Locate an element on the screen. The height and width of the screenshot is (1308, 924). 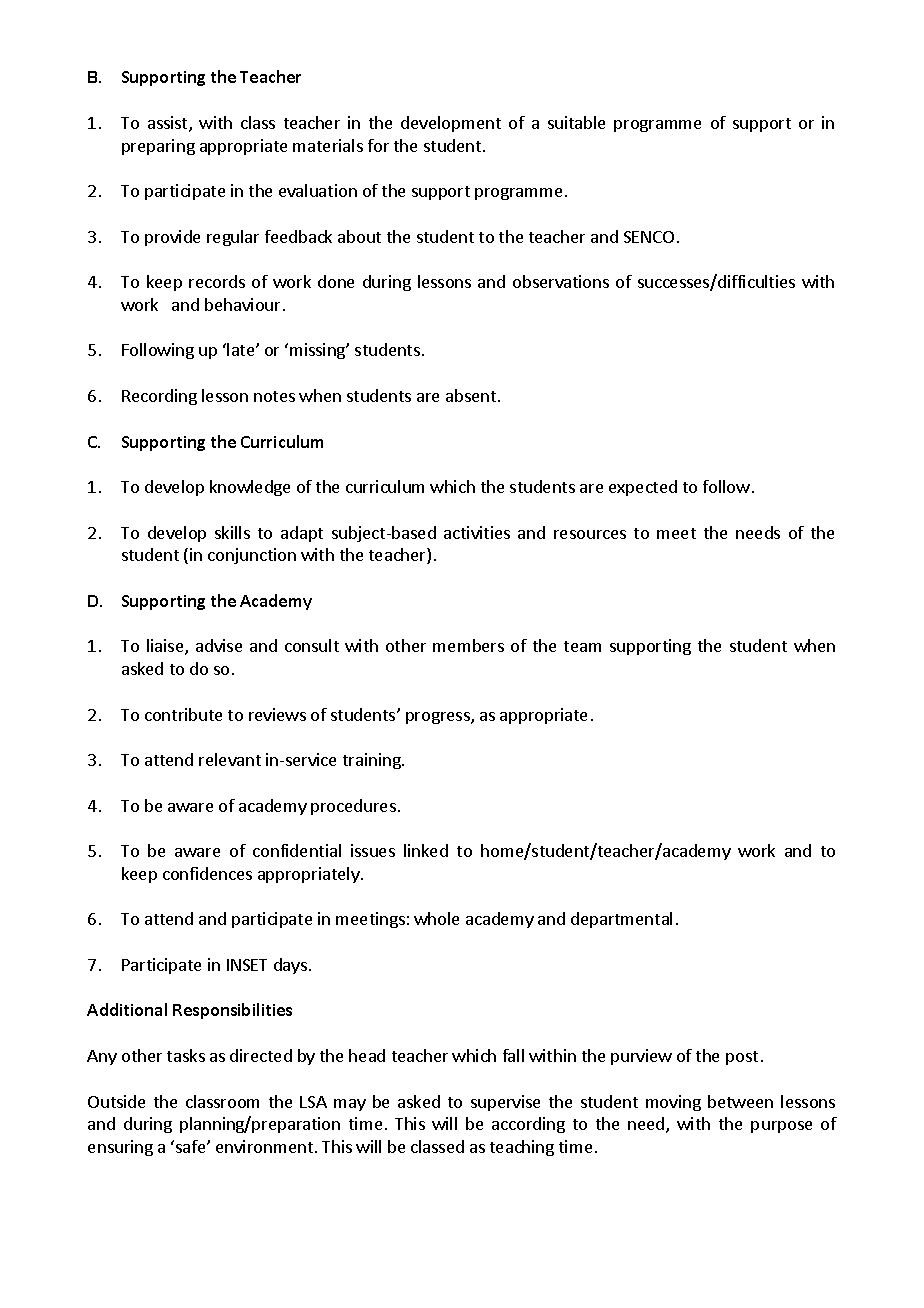
departmental is located at coordinates (621, 920).
